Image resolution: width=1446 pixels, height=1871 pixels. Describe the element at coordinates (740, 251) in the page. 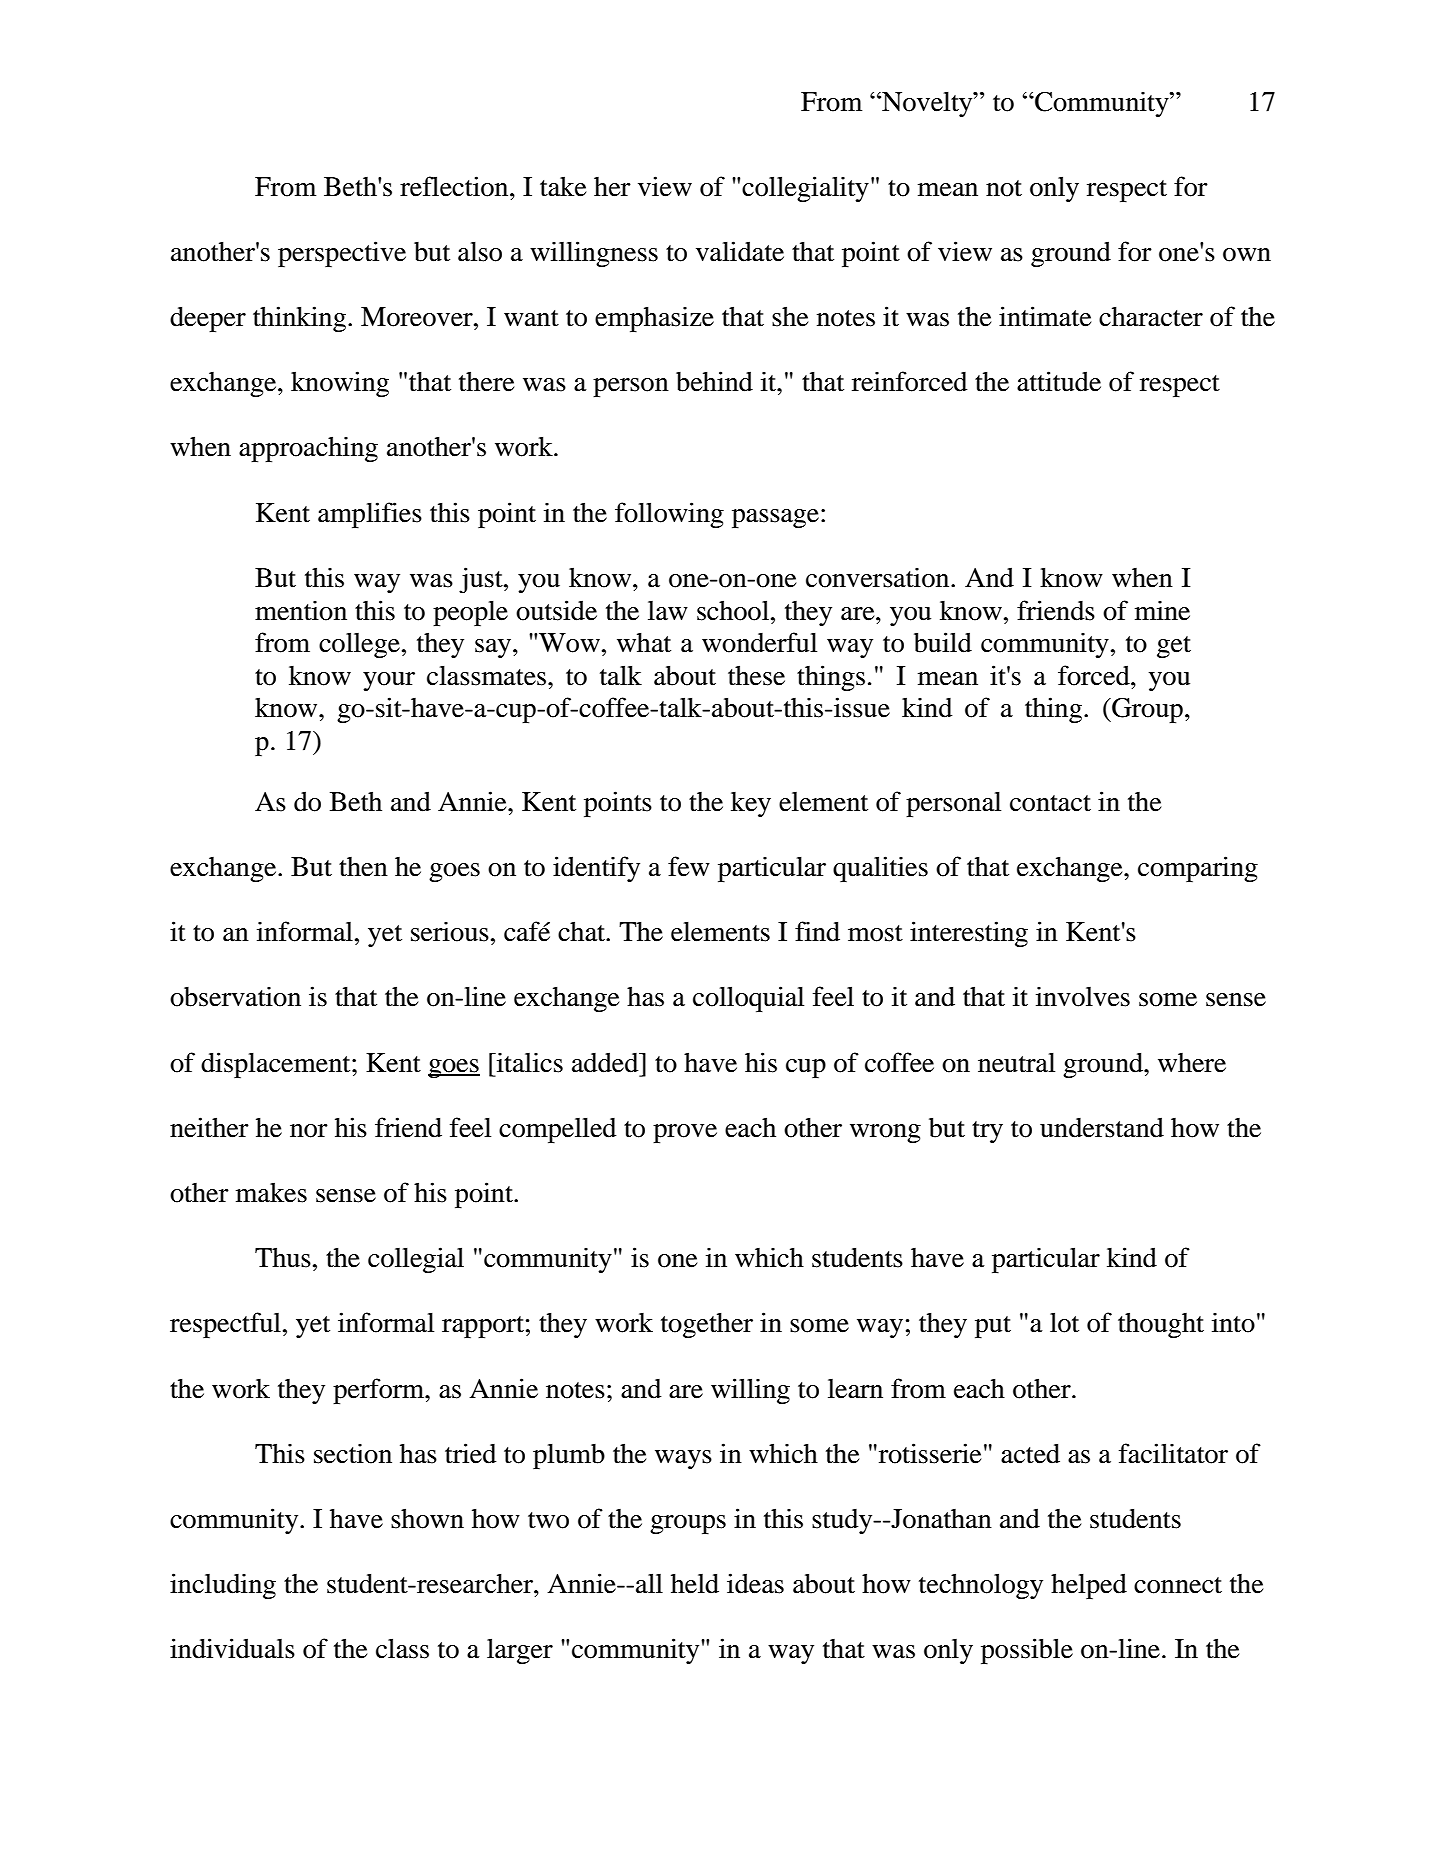

I see `validate` at that location.
